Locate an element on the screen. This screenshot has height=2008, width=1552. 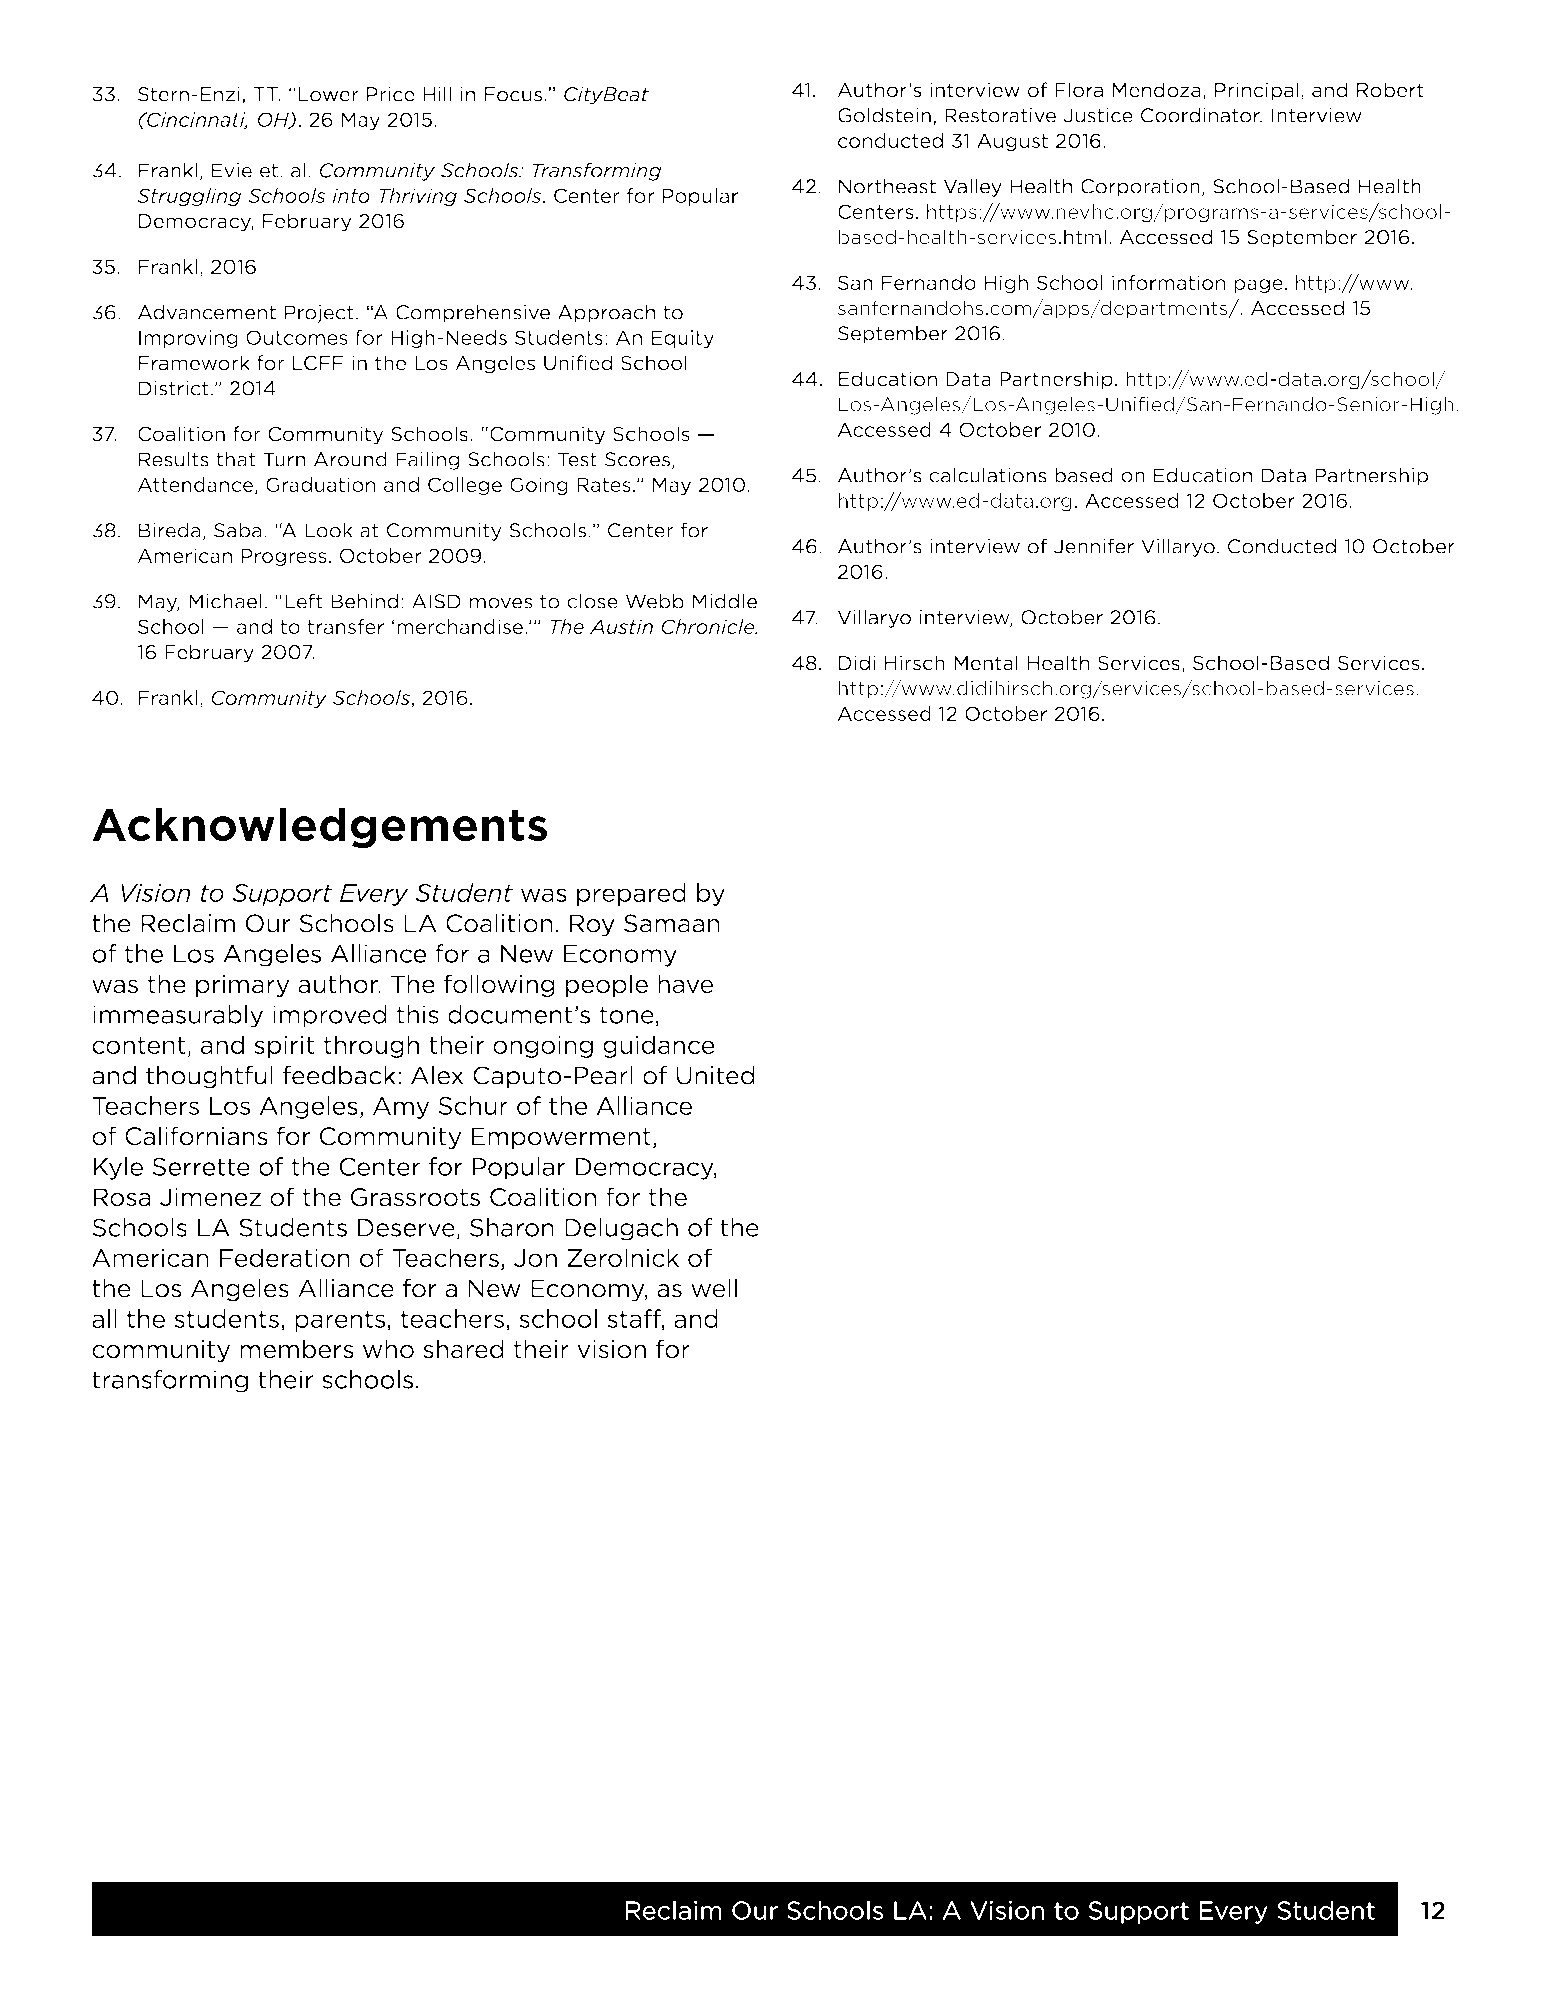
Chronicle is located at coordinates (709, 626).
